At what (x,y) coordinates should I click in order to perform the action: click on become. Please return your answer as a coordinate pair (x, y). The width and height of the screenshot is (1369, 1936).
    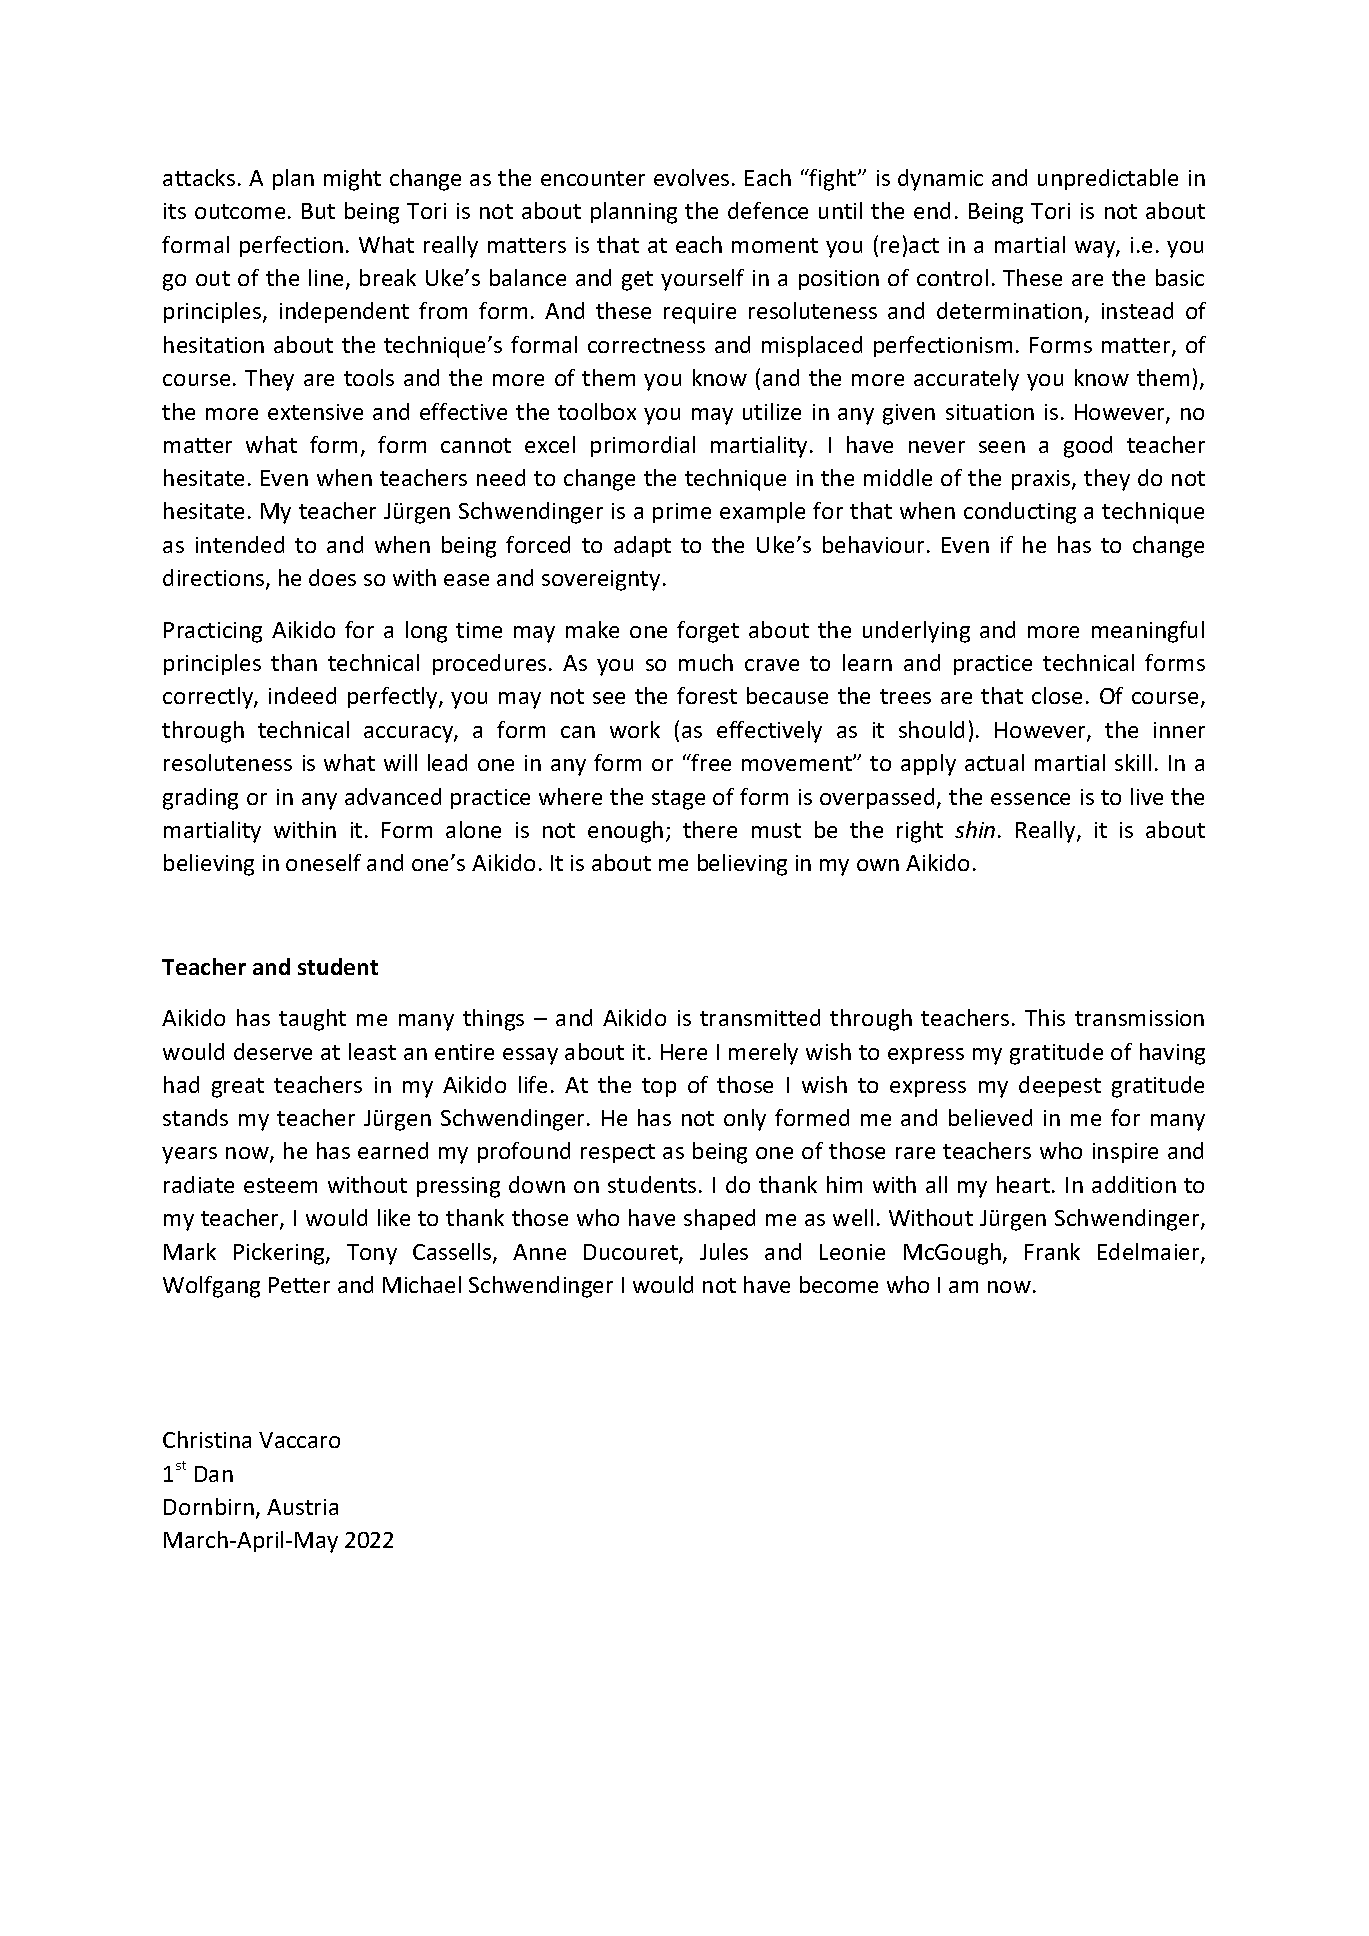
    Looking at the image, I should click on (839, 1284).
